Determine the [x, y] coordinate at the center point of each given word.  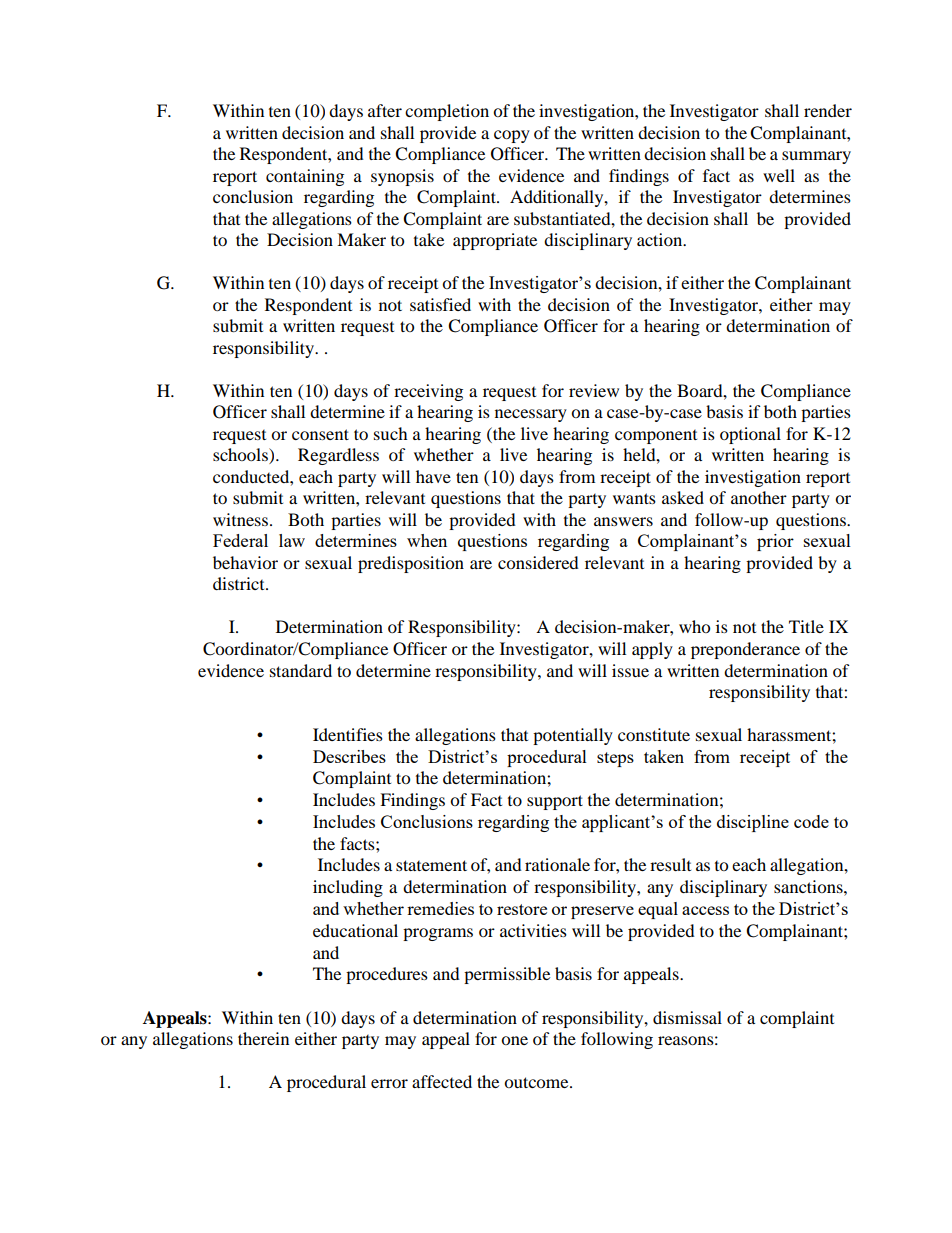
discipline [753, 823]
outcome [537, 1082]
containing [305, 177]
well [779, 175]
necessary [531, 415]
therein [263, 1038]
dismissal [687, 1017]
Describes [349, 756]
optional [750, 435]
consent [320, 434]
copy [512, 136]
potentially [573, 736]
